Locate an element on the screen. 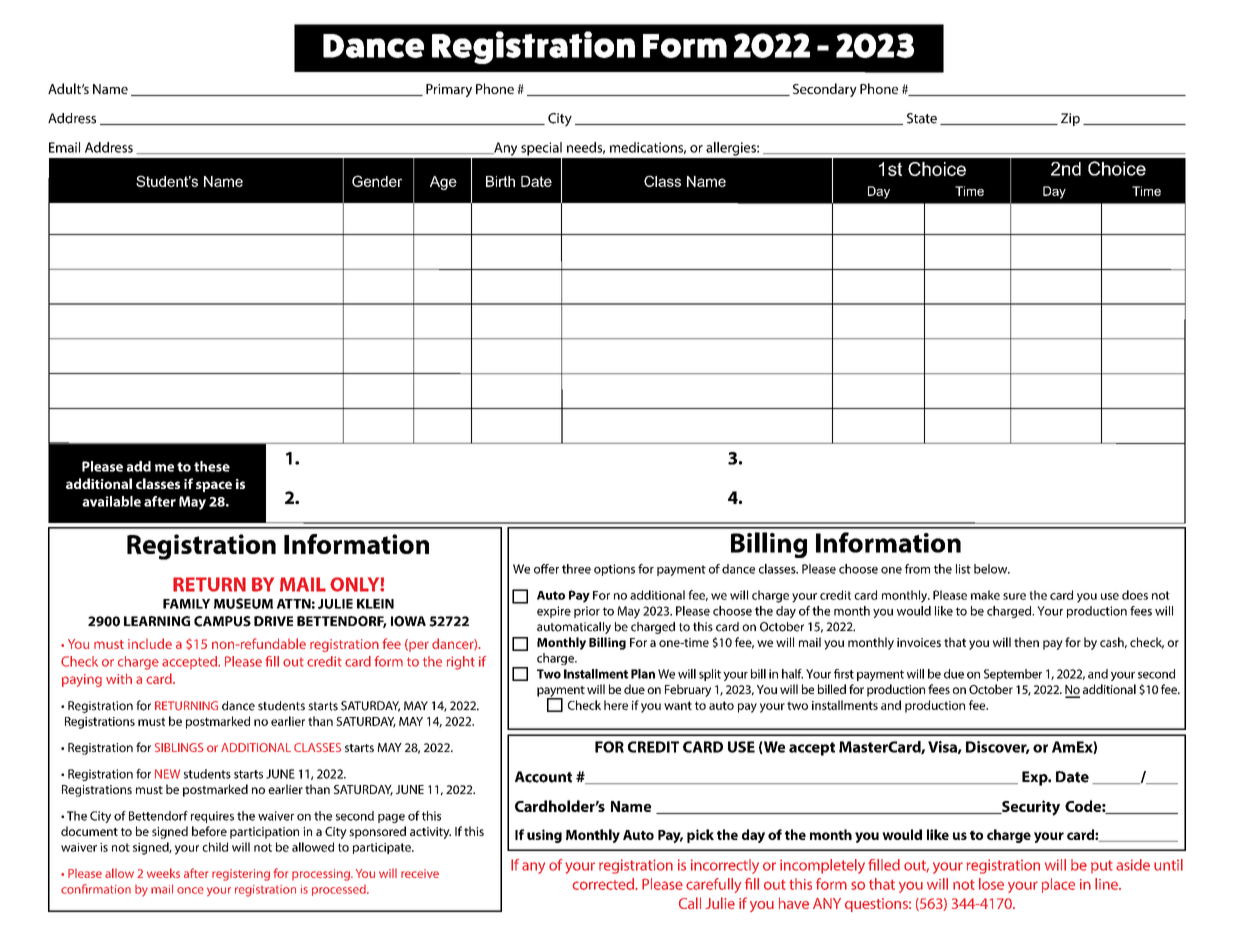 This screenshot has width=1233, height=952. Primary is located at coordinates (449, 90).
